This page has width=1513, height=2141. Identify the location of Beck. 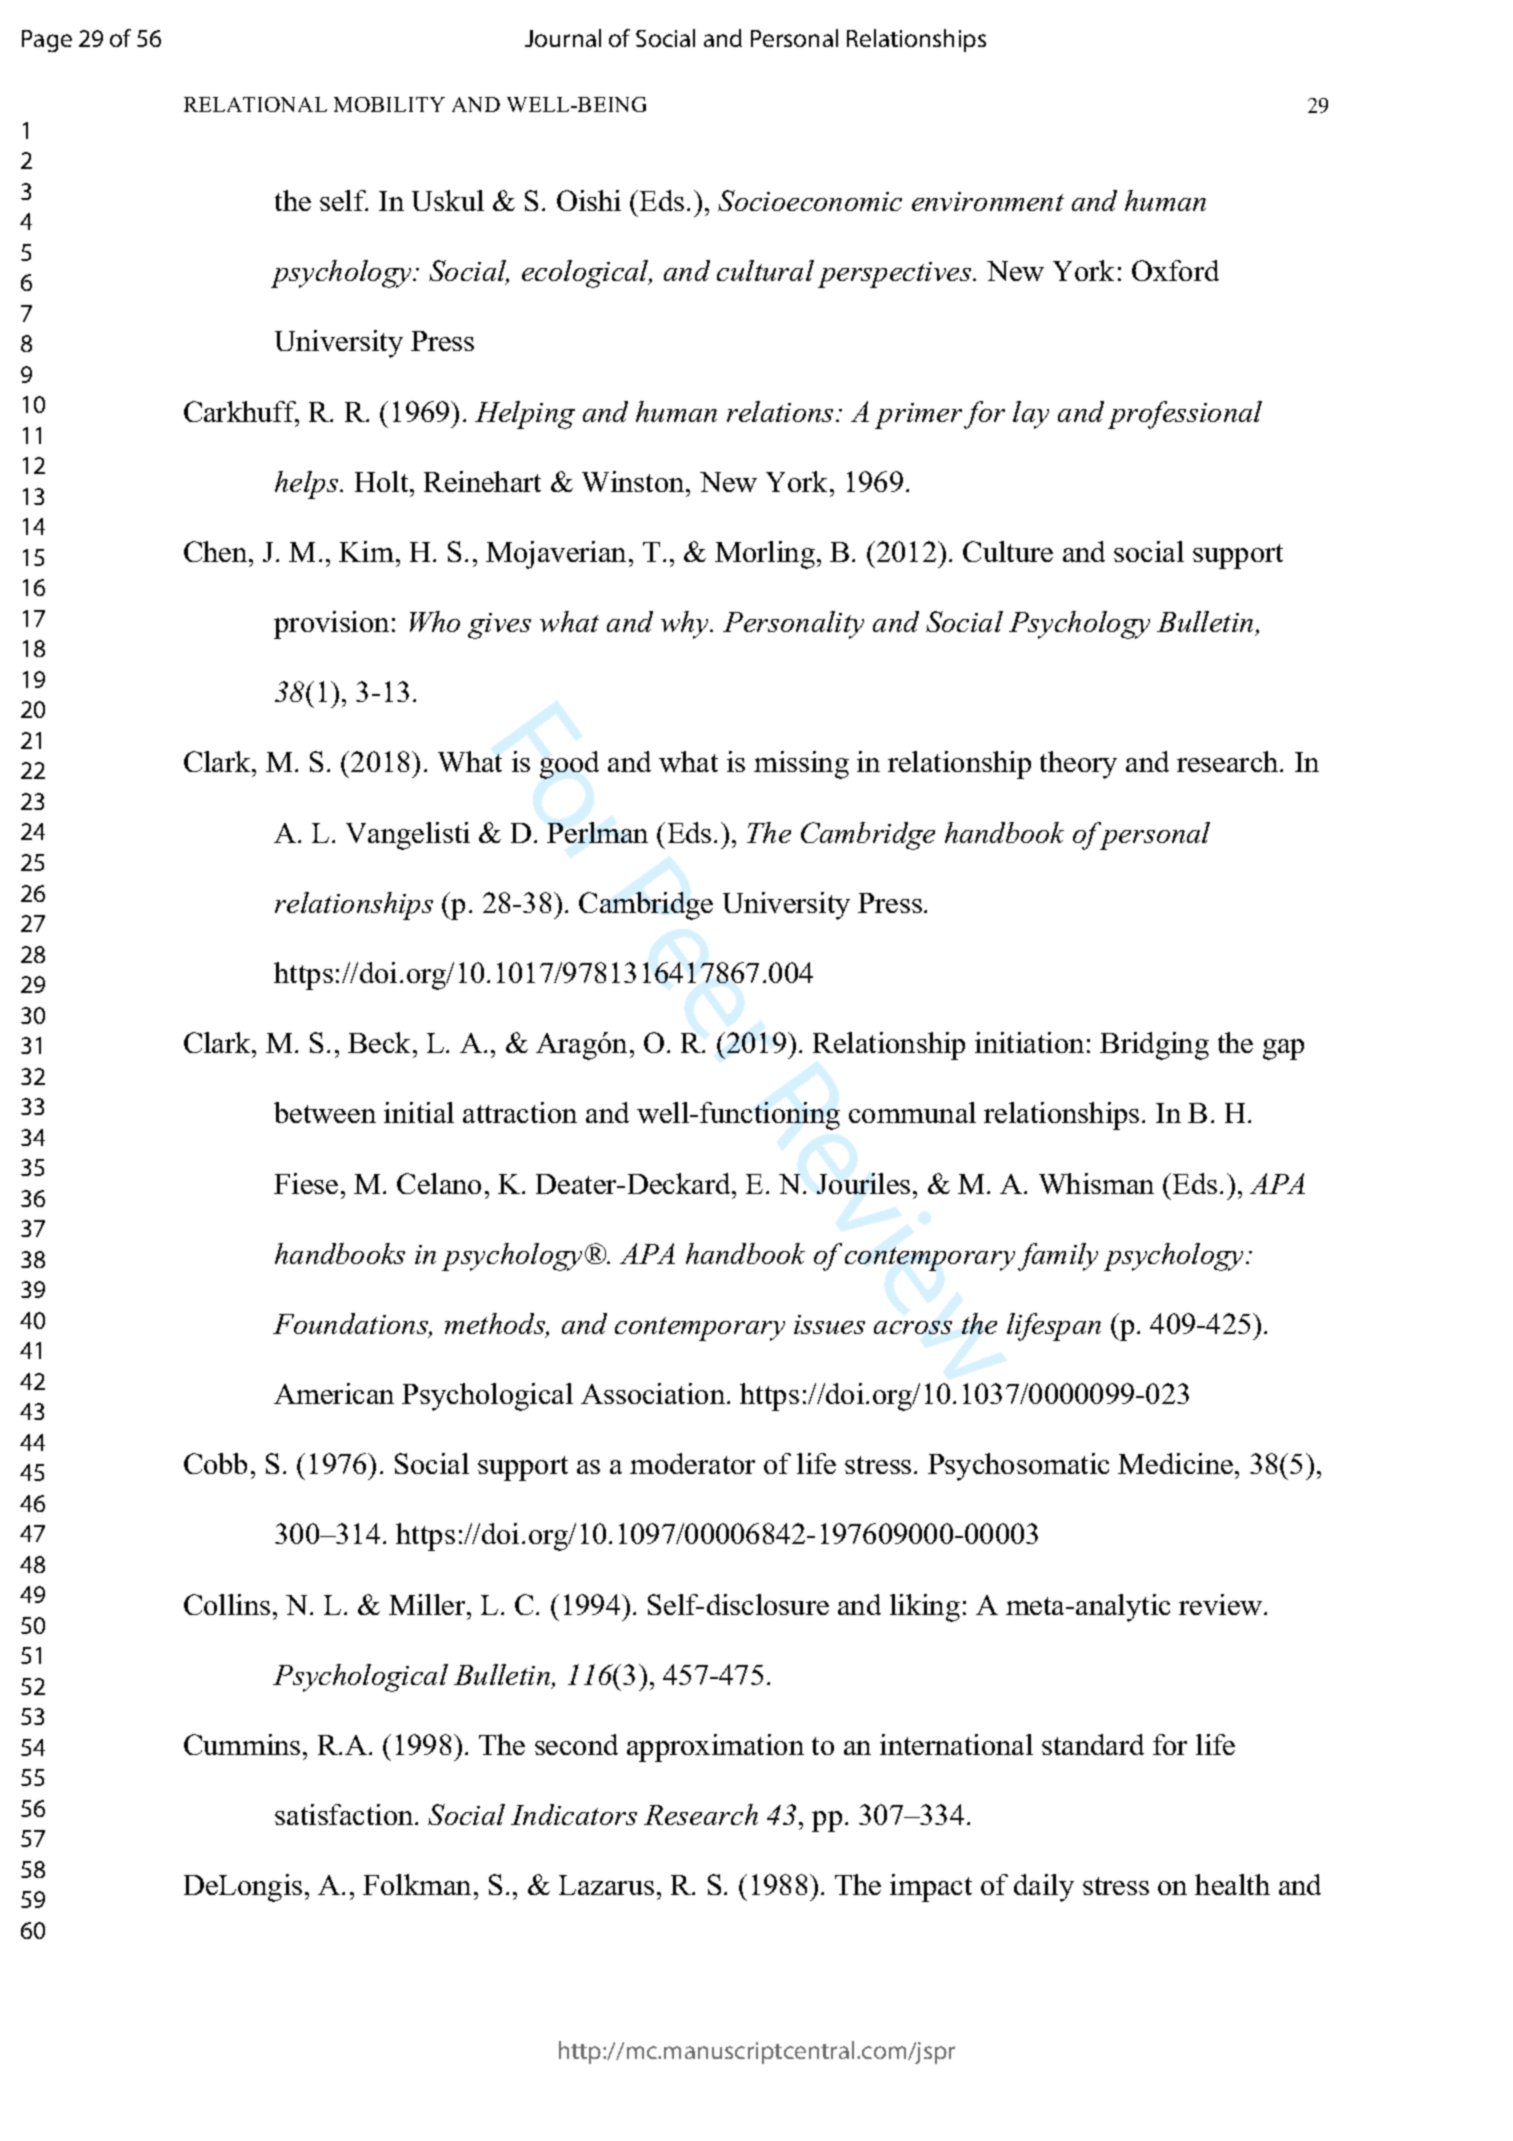
(381, 1042).
